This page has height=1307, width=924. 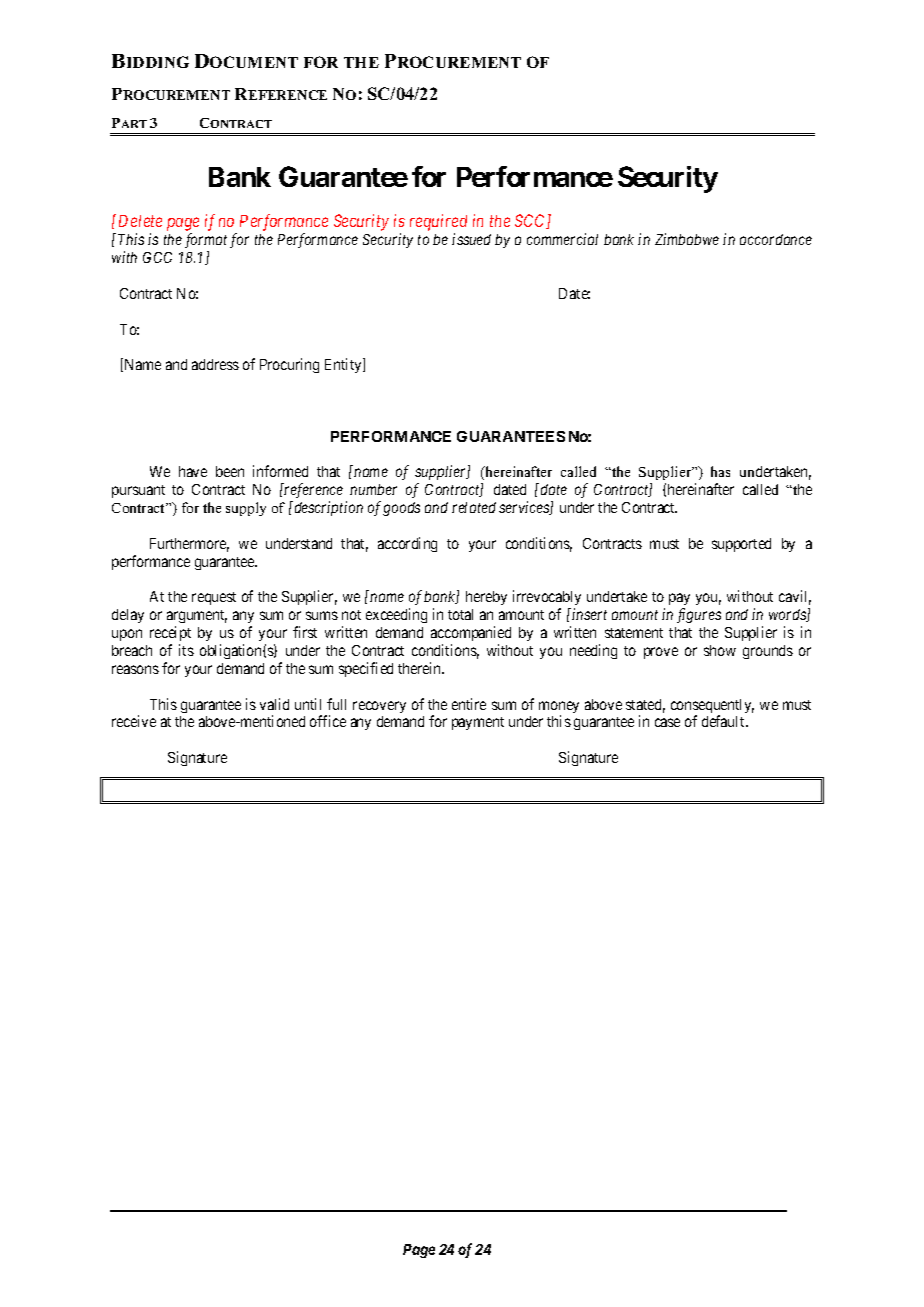 What do you see at coordinates (407, 544) in the page?
I see `according` at bounding box center [407, 544].
